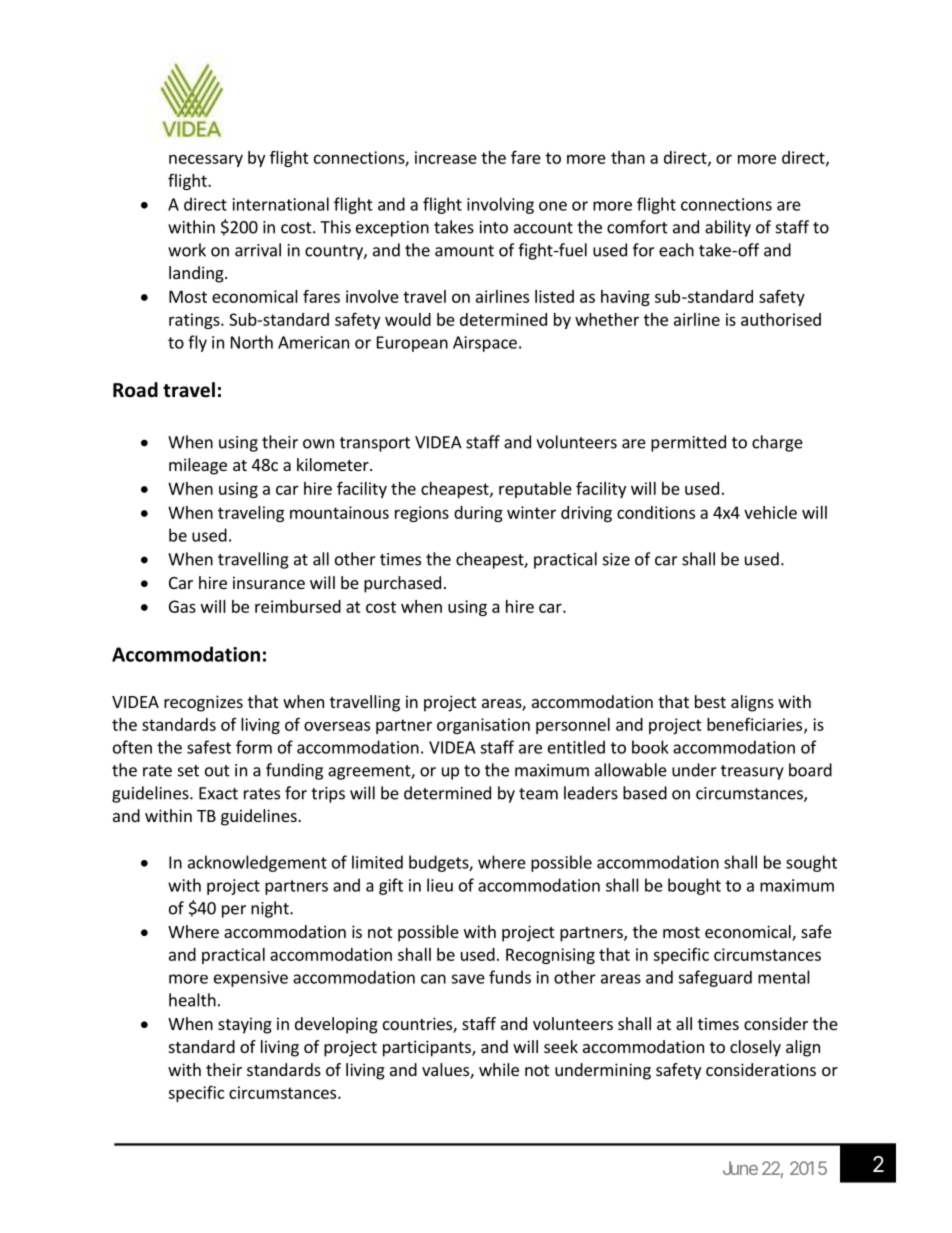 This screenshot has height=1233, width=952. I want to click on closely, so click(755, 1048).
